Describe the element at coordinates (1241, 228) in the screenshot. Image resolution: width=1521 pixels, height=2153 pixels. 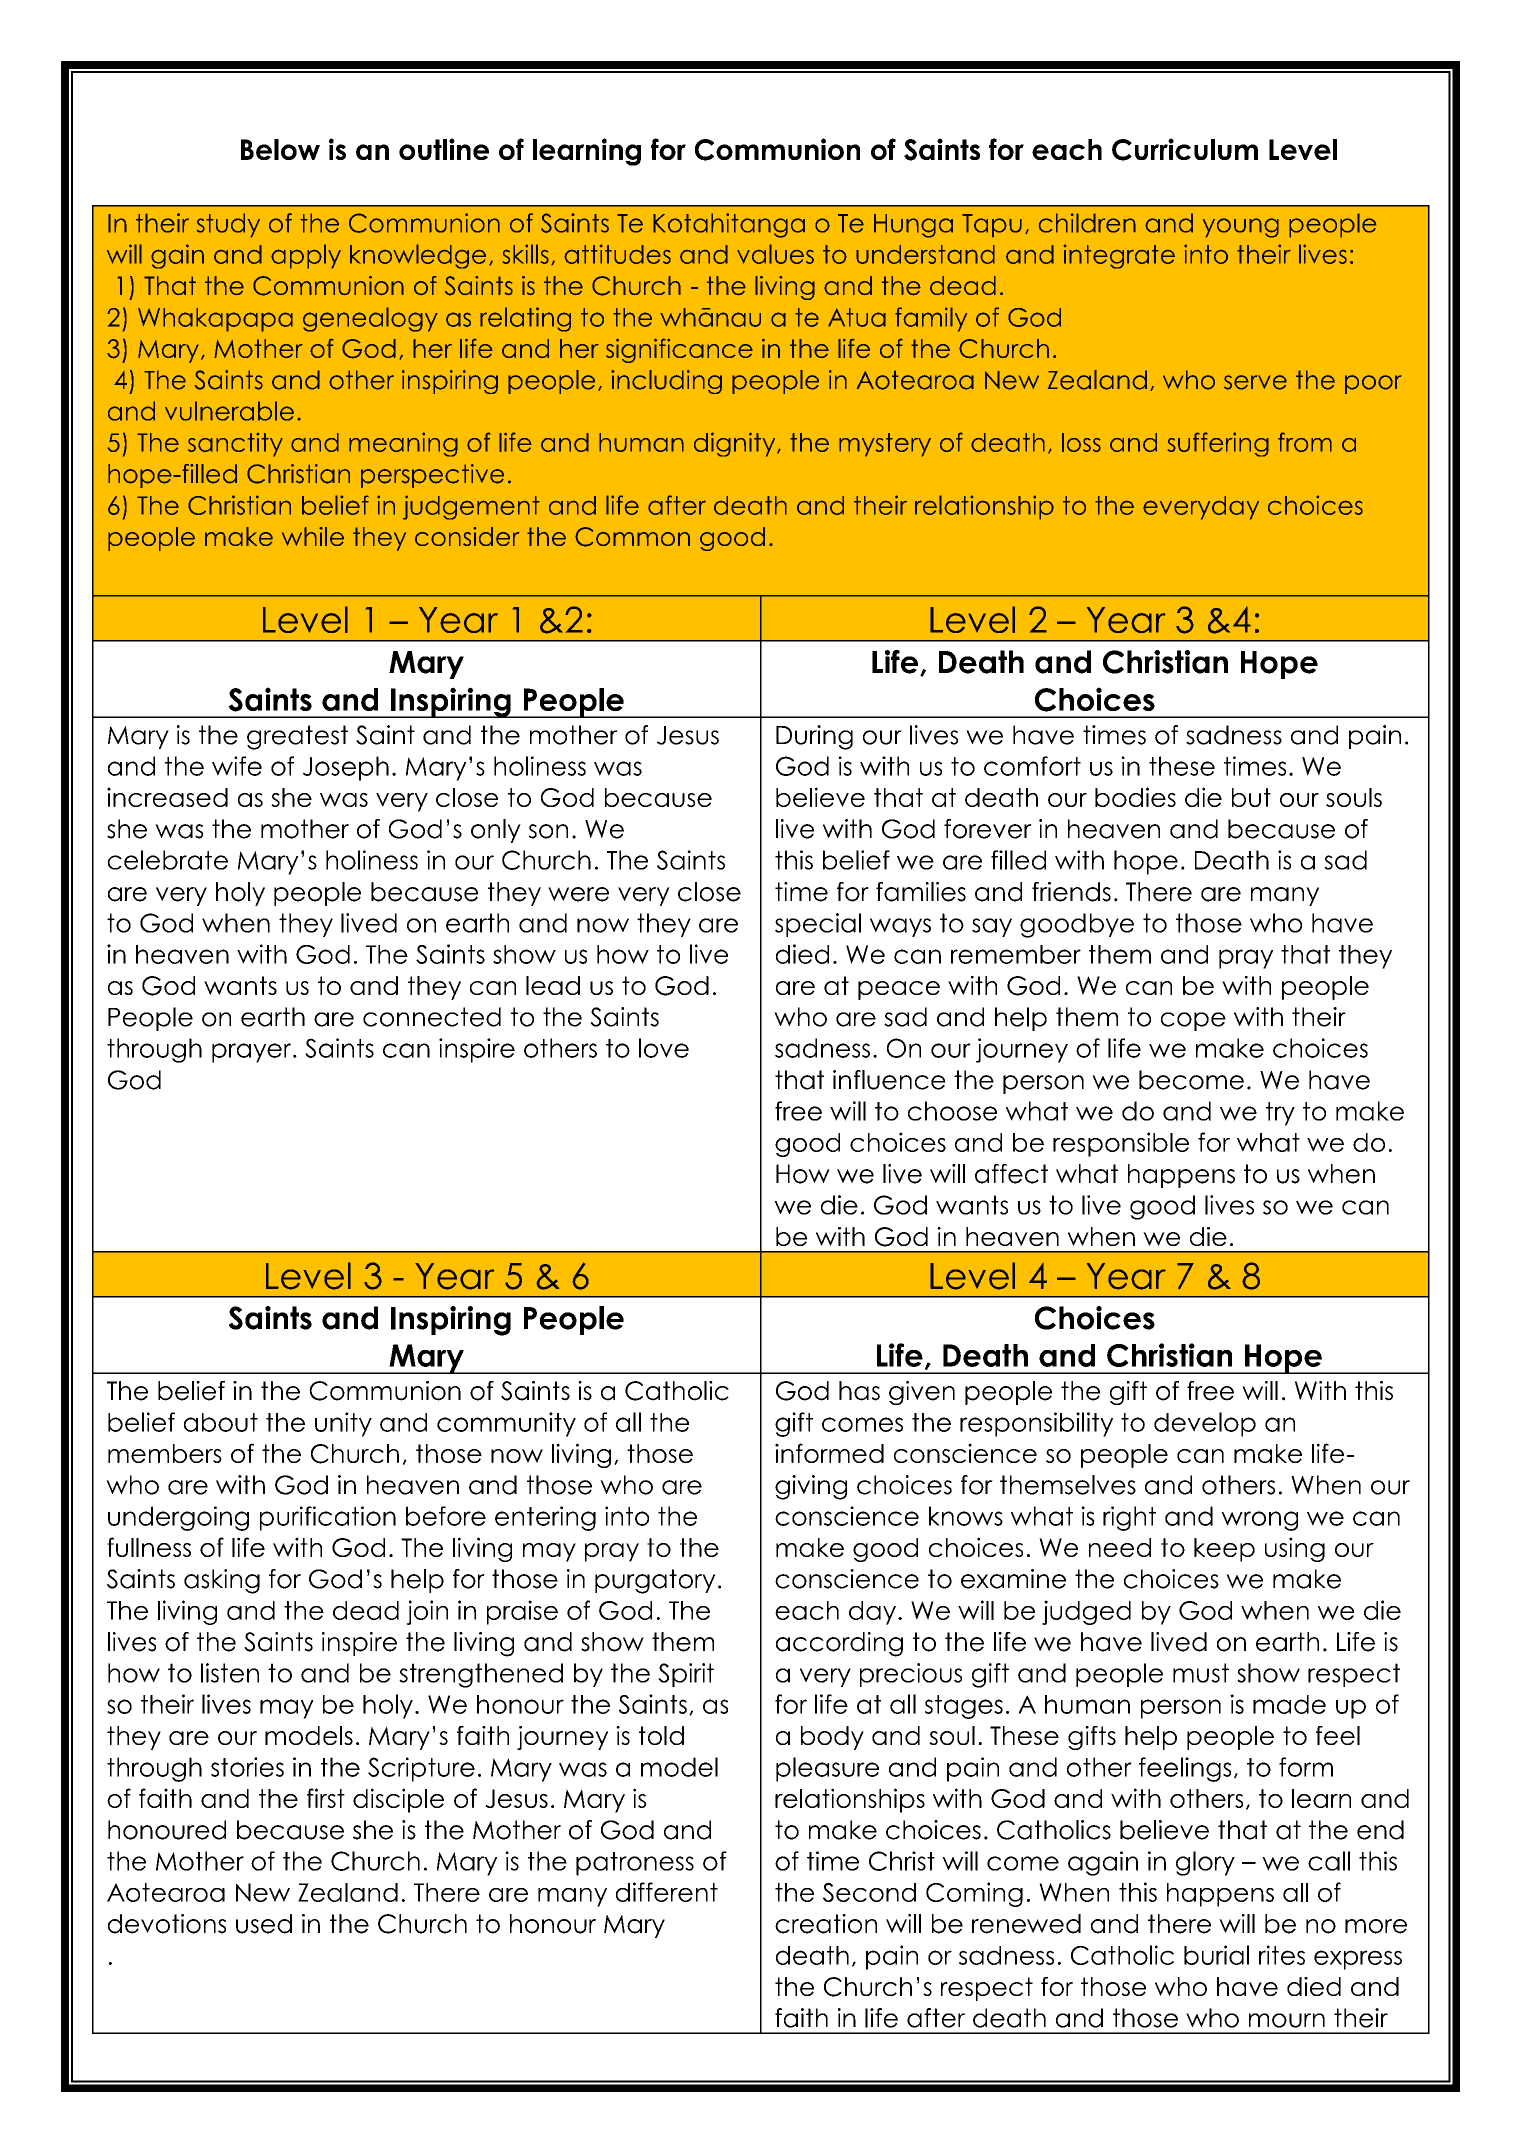
I see `young` at that location.
